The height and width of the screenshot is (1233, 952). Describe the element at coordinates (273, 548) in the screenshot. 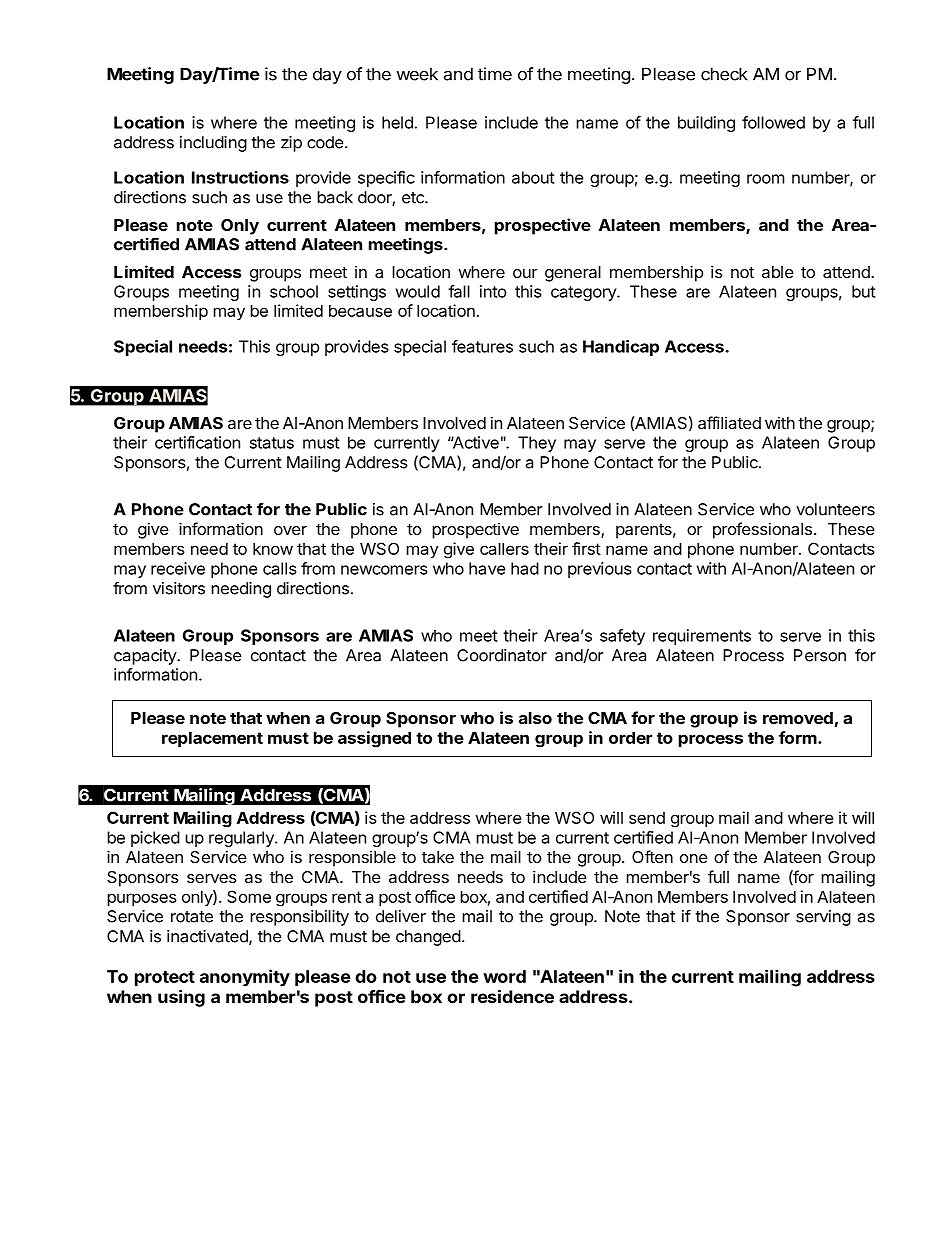

I see `know` at that location.
